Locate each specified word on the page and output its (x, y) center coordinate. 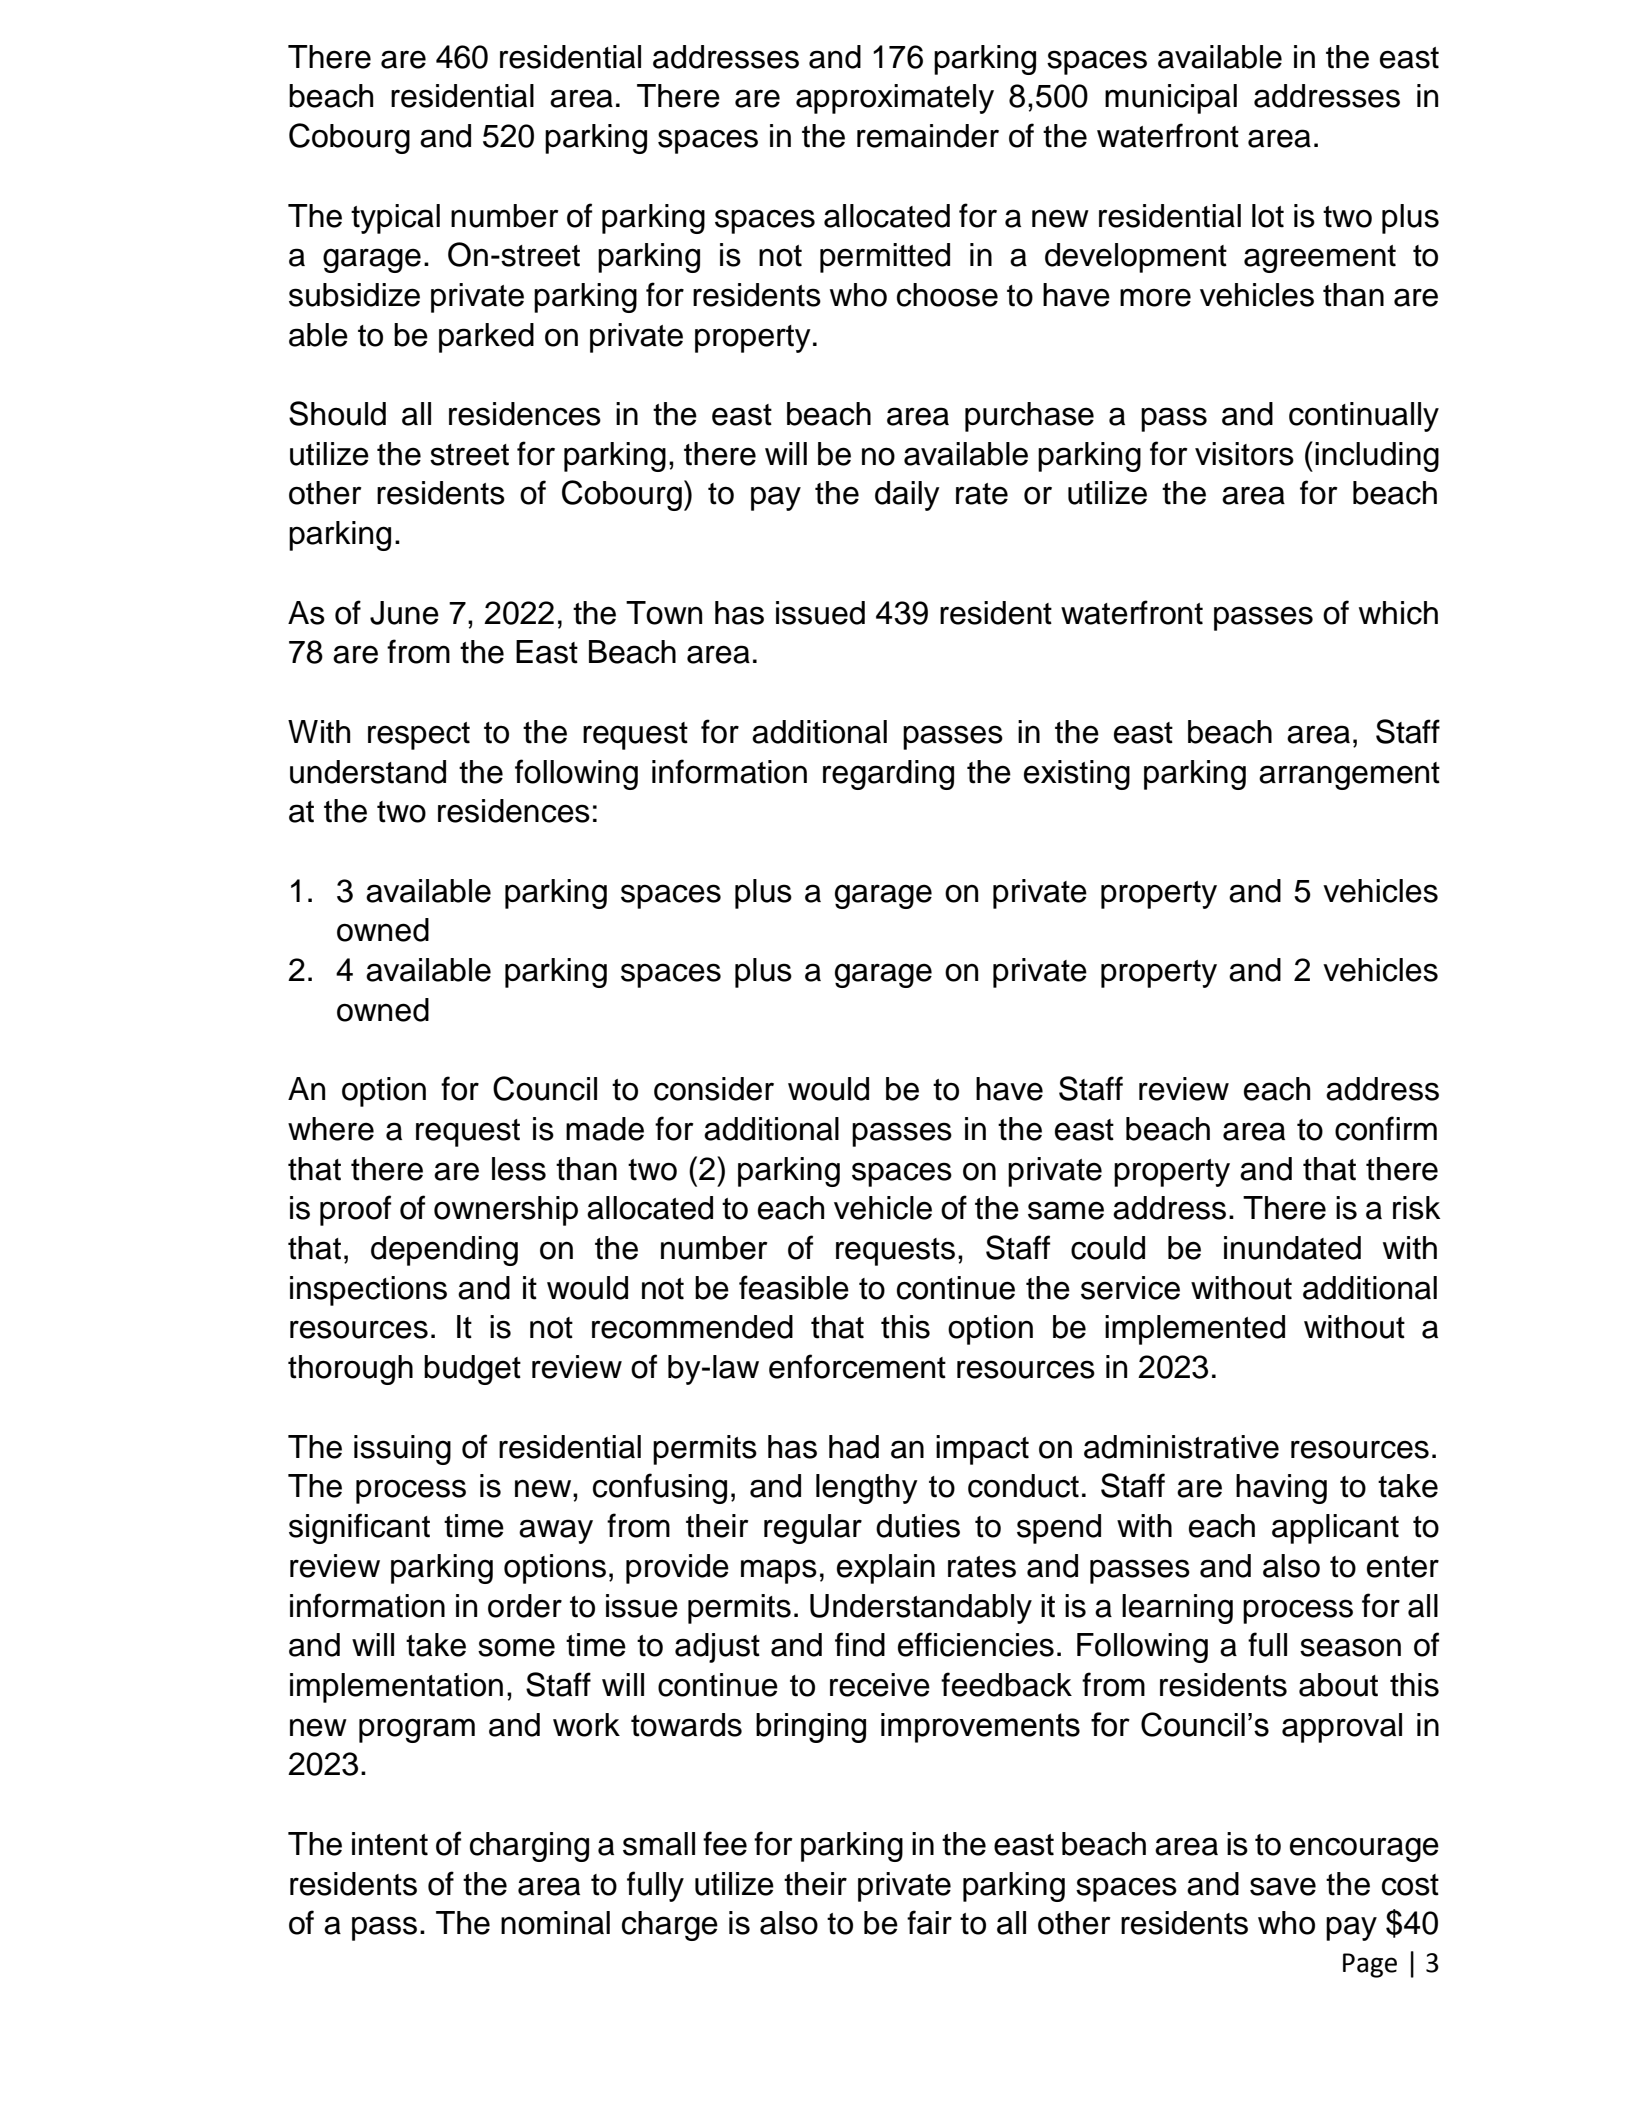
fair (929, 1922)
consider (714, 1089)
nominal (555, 1923)
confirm (1386, 1128)
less (519, 1169)
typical (395, 219)
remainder (928, 136)
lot (1268, 216)
